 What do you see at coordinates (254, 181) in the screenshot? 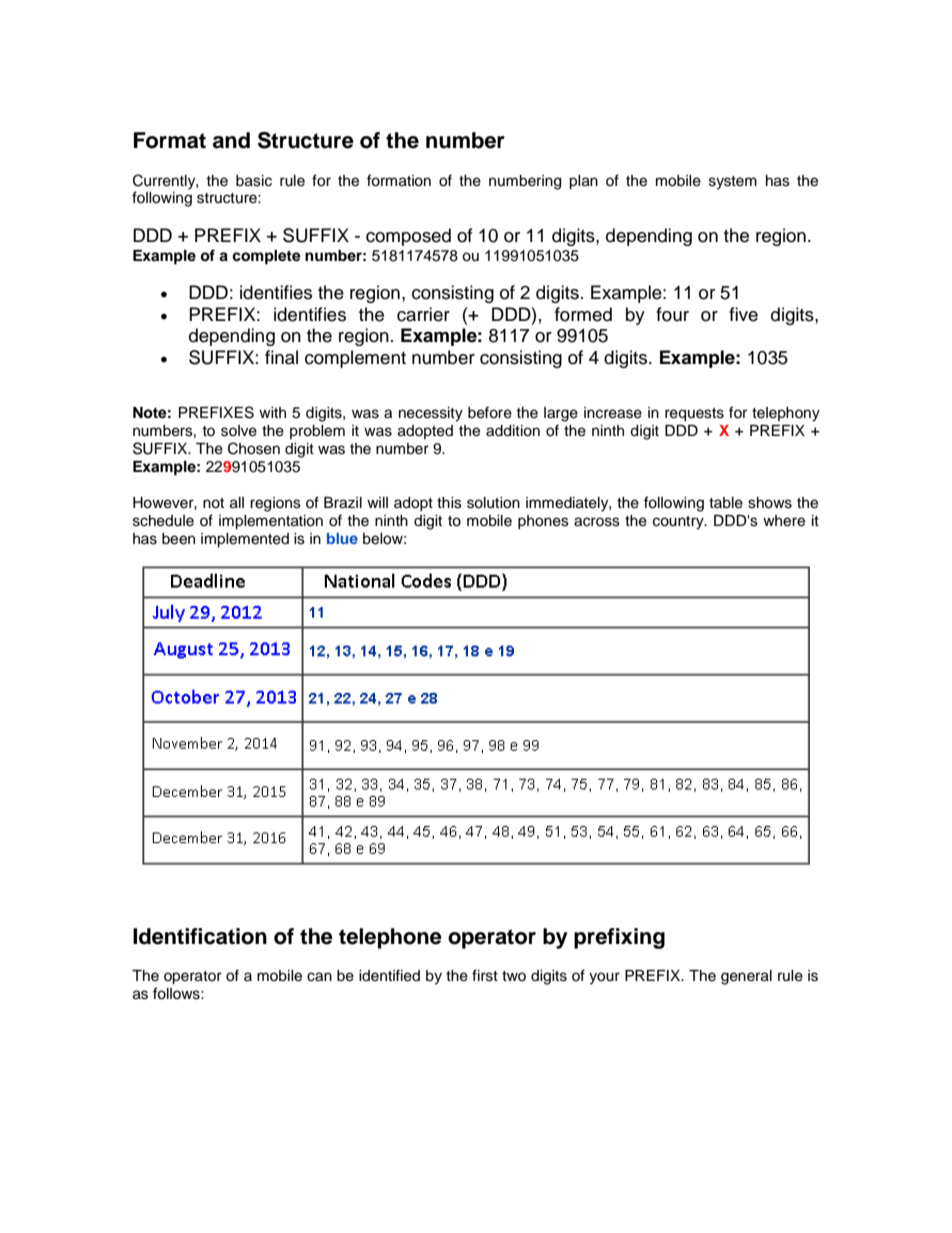
I see `basic` at bounding box center [254, 181].
